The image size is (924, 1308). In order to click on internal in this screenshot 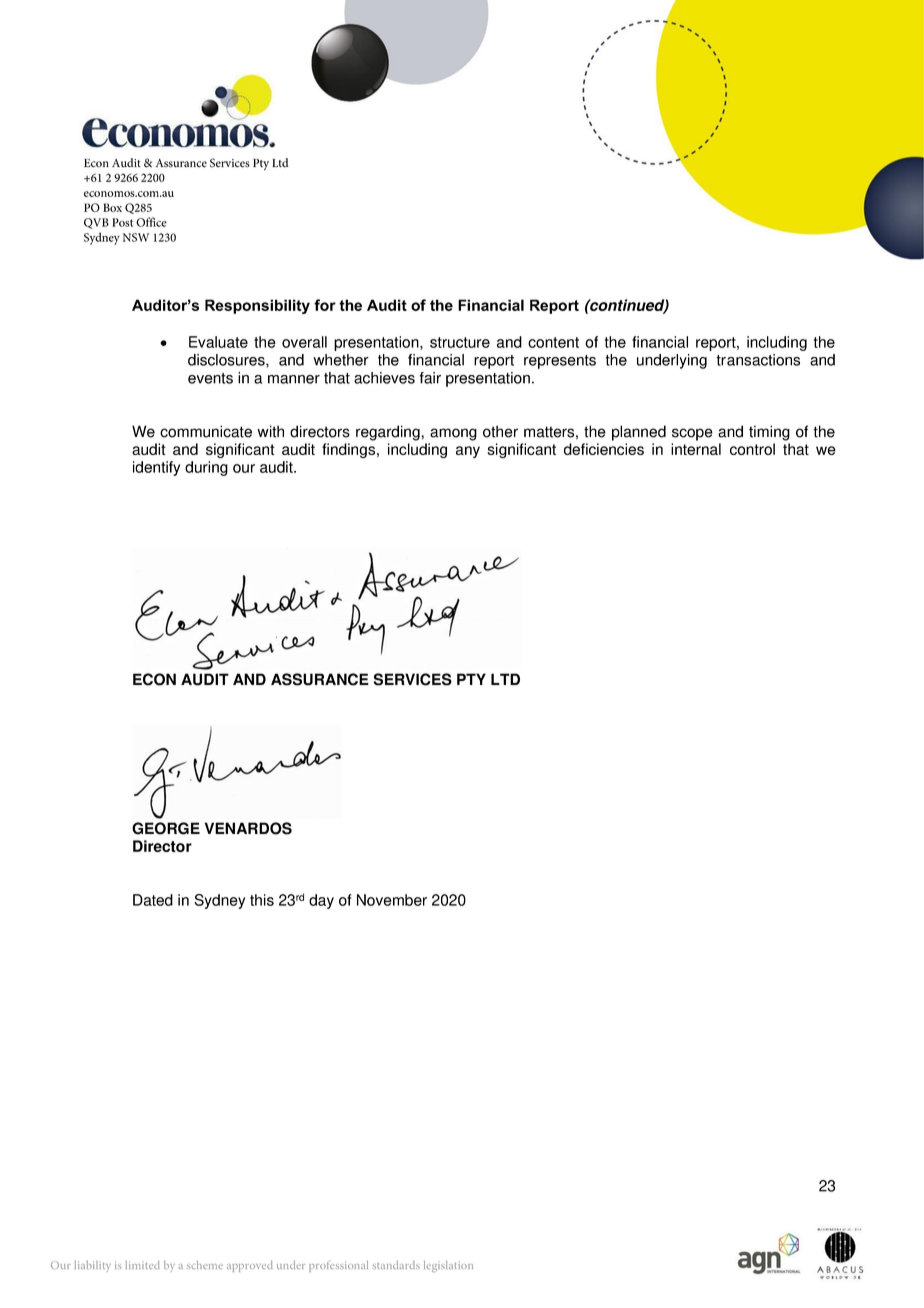, I will do `click(696, 449)`.
